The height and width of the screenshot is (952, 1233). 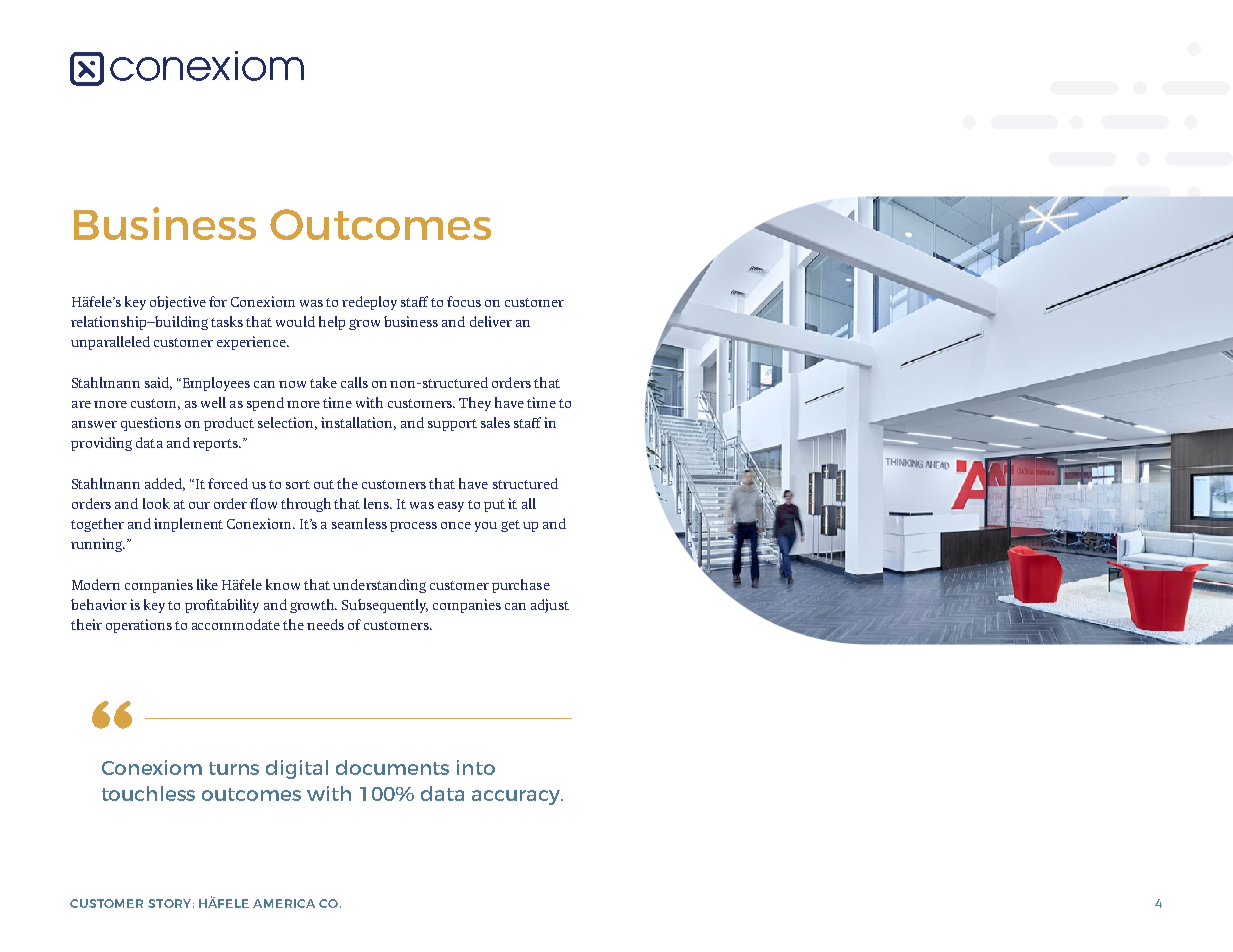 I want to click on touchless, so click(x=148, y=793).
